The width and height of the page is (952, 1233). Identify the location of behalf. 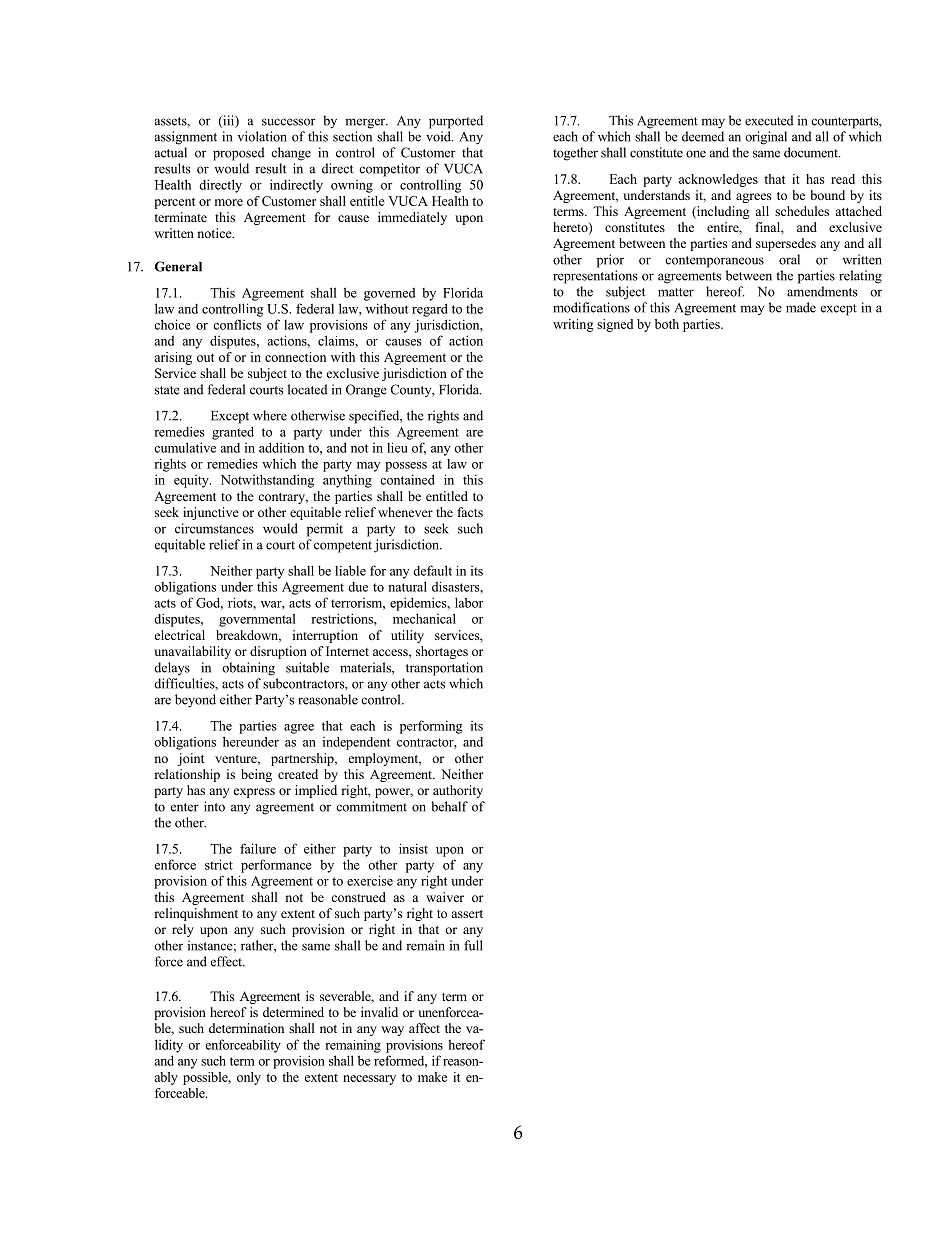
(449, 806).
